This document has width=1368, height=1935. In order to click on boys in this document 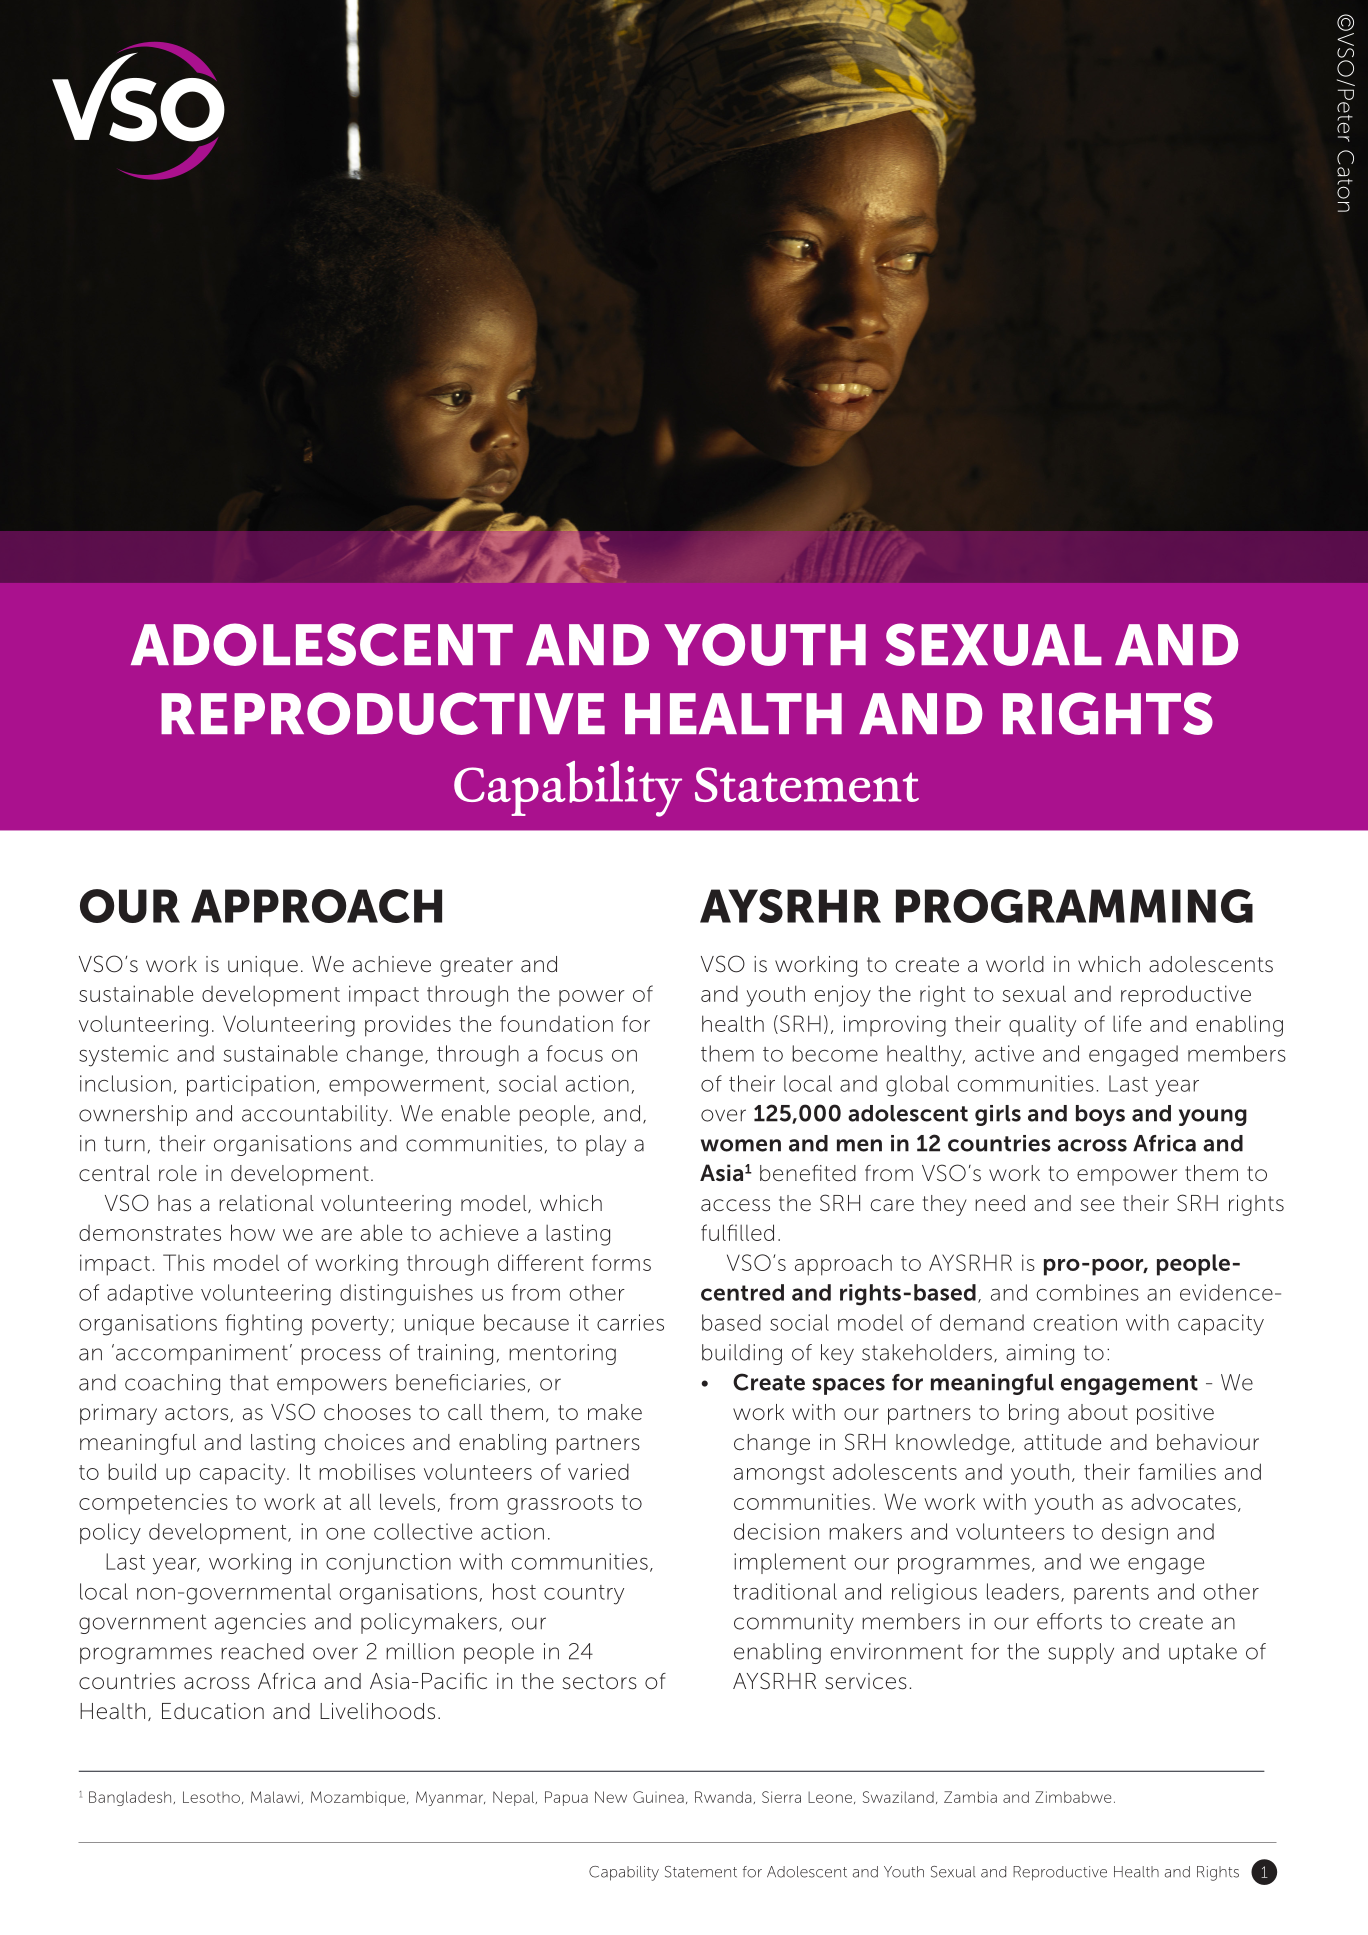, I will do `click(1100, 1115)`.
